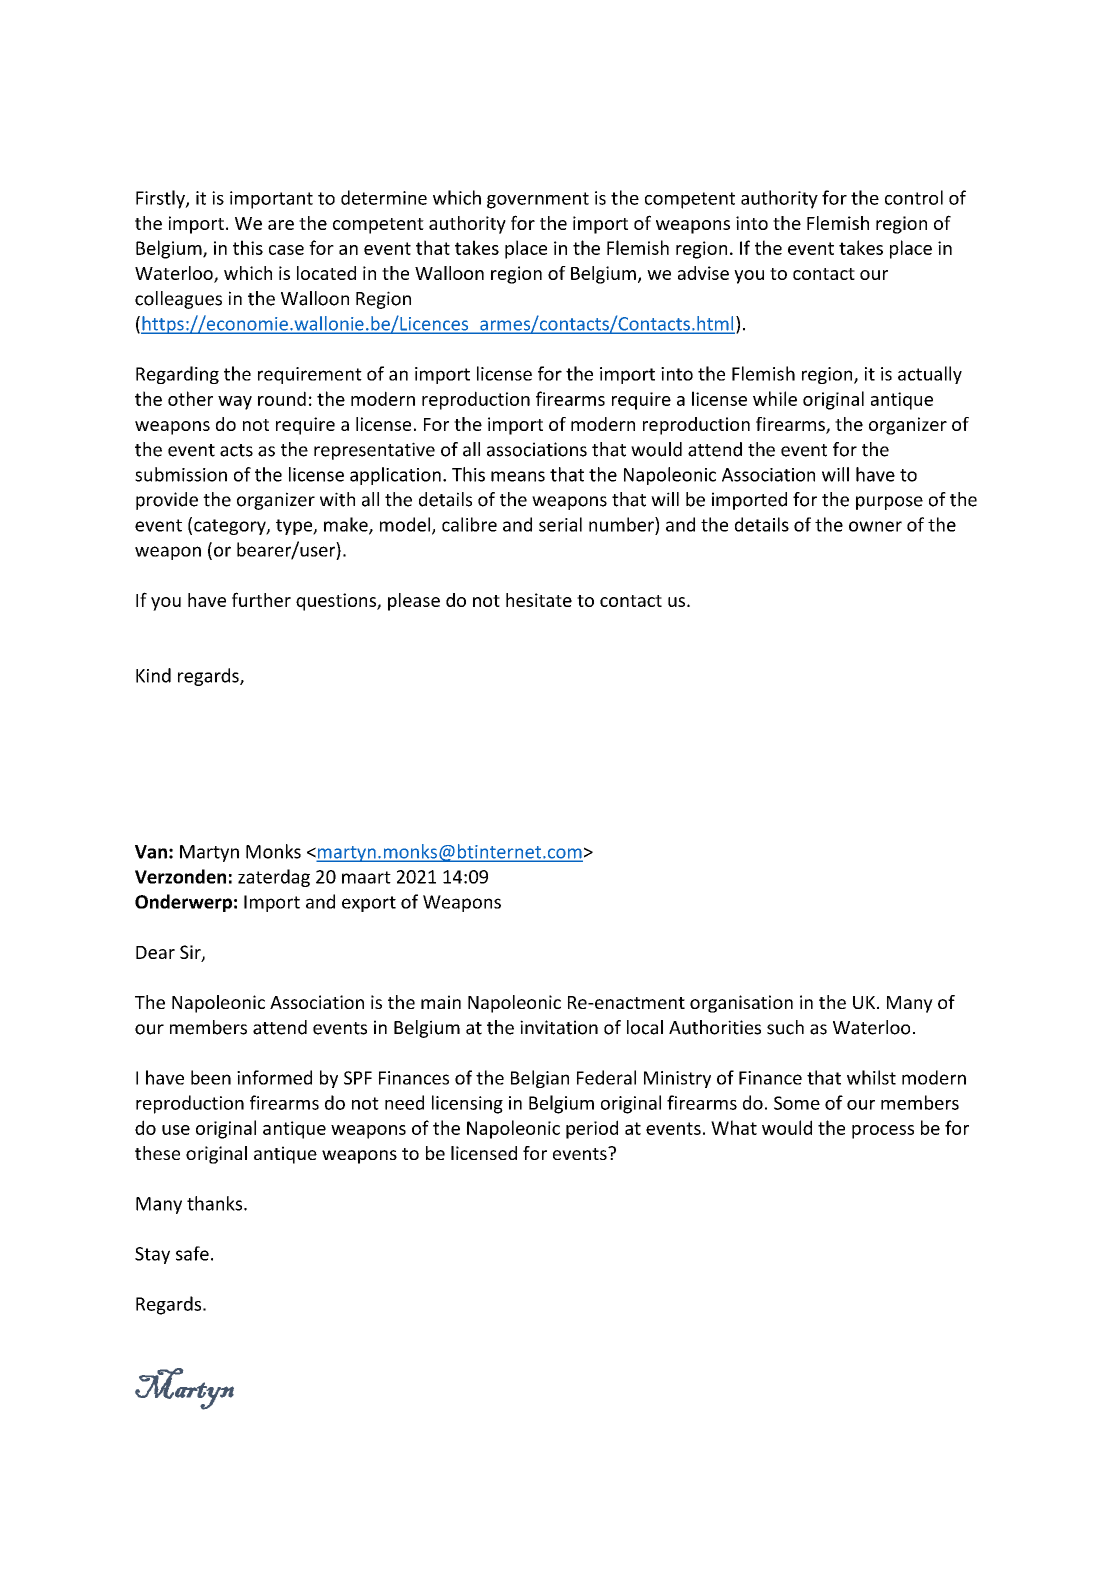 The height and width of the page is (1576, 1114). What do you see at coordinates (741, 1004) in the page?
I see `organisation` at bounding box center [741, 1004].
